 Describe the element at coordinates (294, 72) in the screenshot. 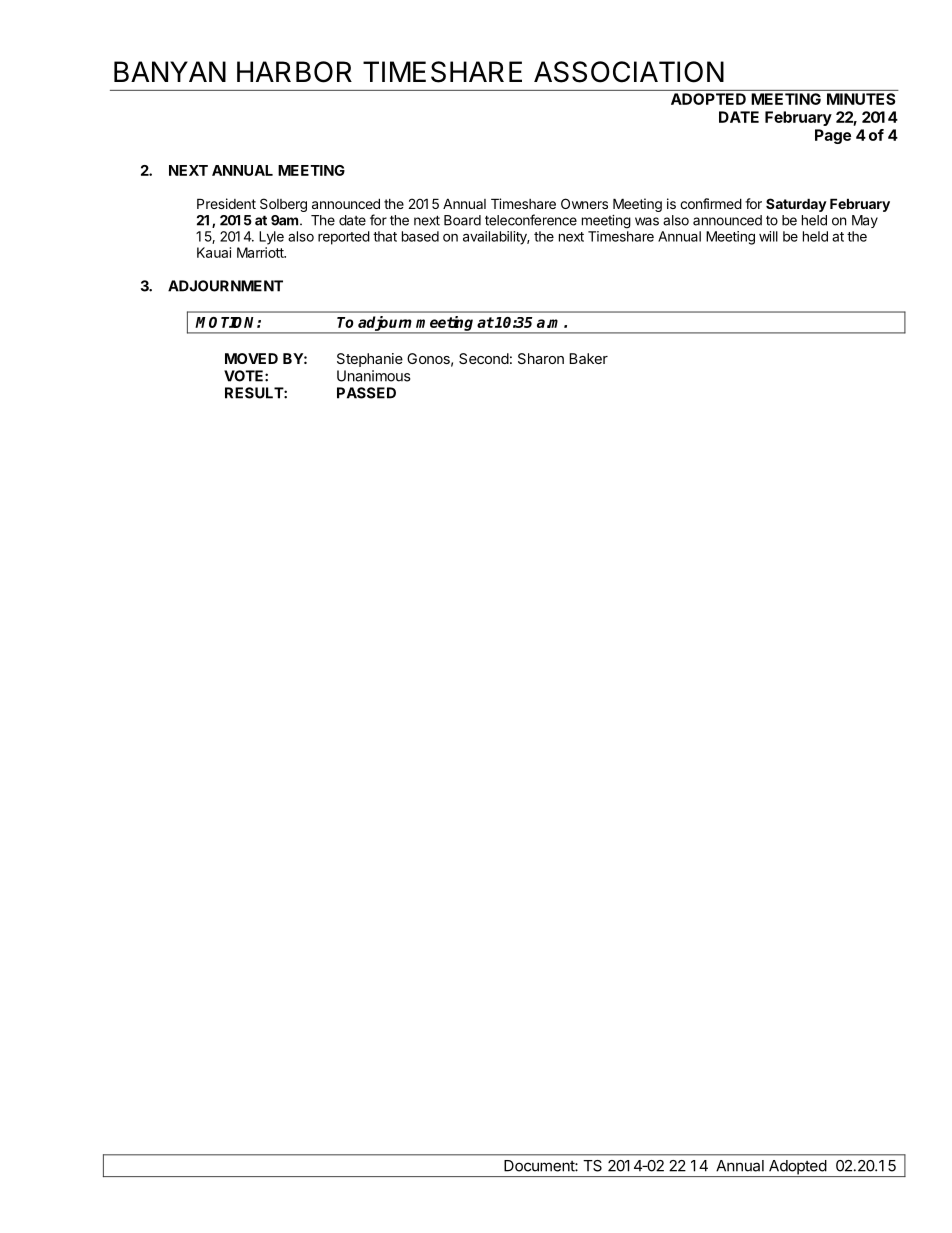

I see `HARBOR` at that location.
